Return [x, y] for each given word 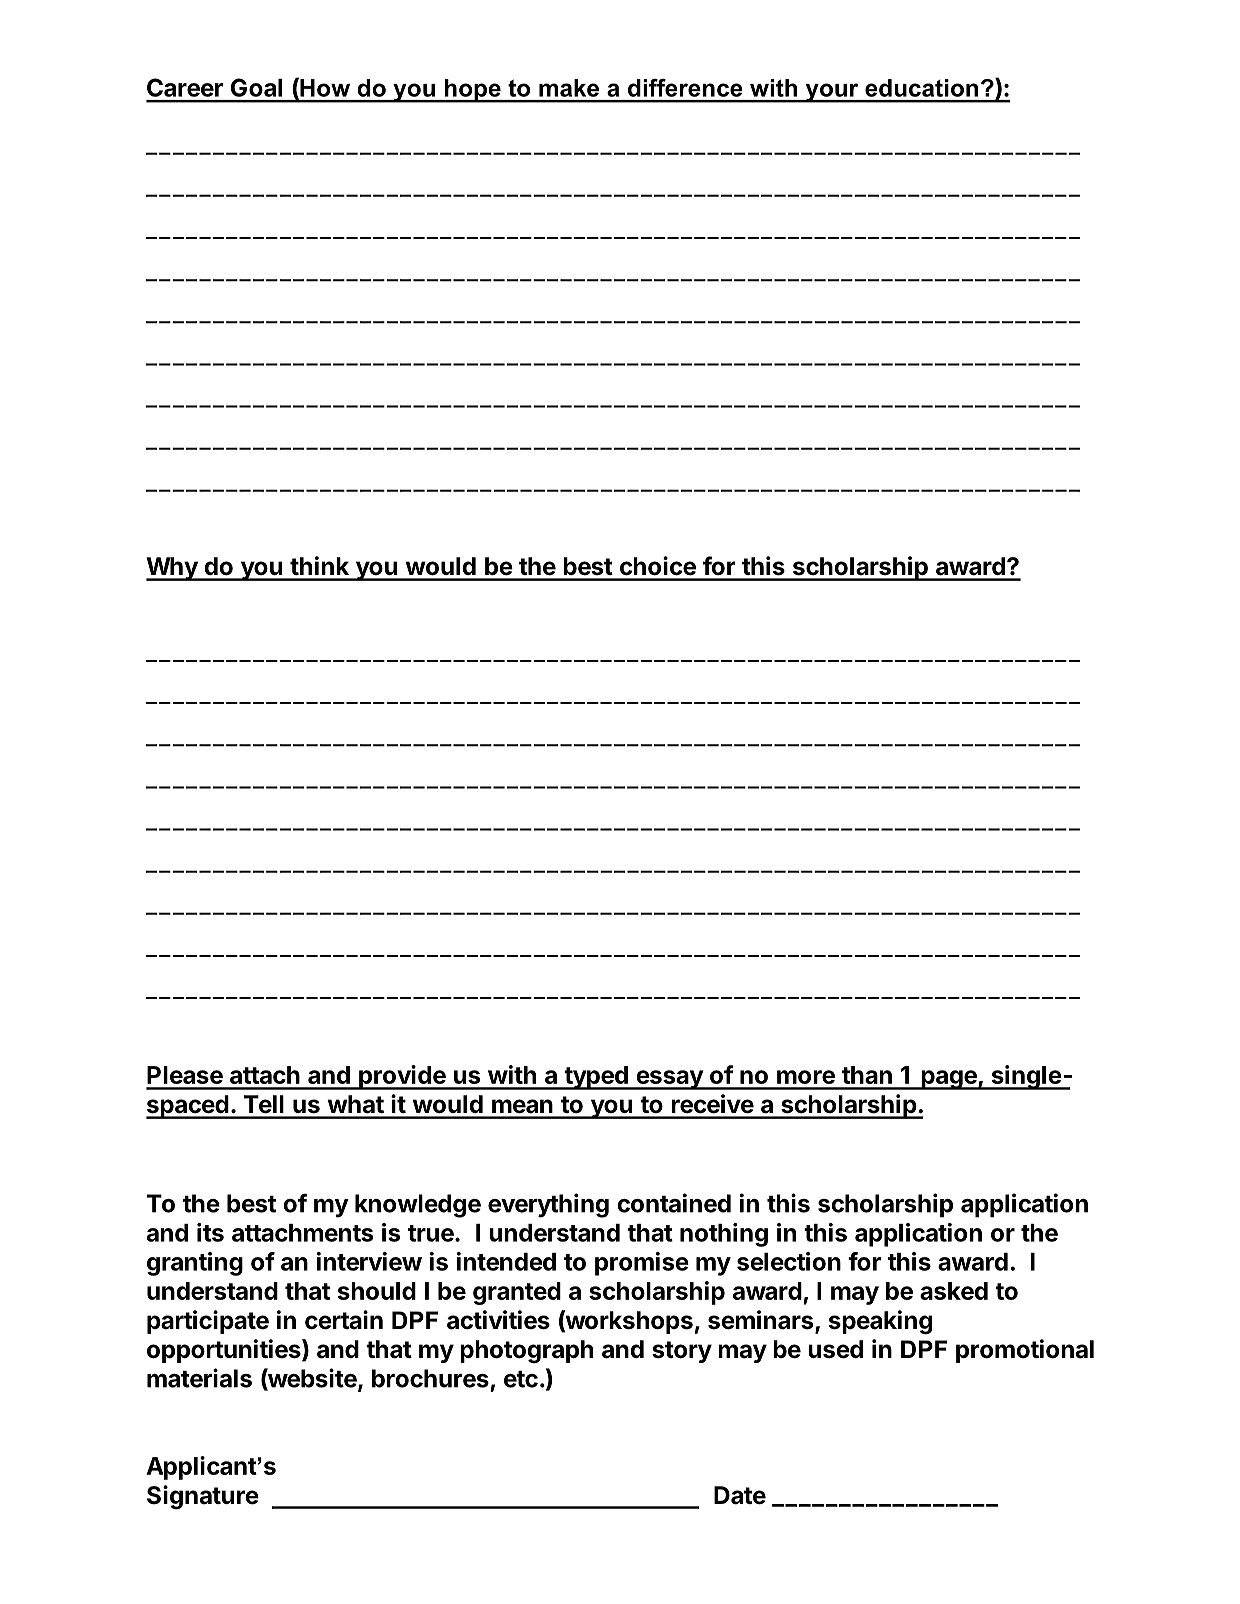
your [832, 93]
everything [548, 1205]
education [921, 88]
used [835, 1349]
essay [669, 1080]
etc [521, 1379]
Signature [203, 1497]
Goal [256, 87]
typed [596, 1078]
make [569, 88]
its [210, 1232]
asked [954, 1291]
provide [402, 1077]
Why [173, 569]
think [319, 565]
